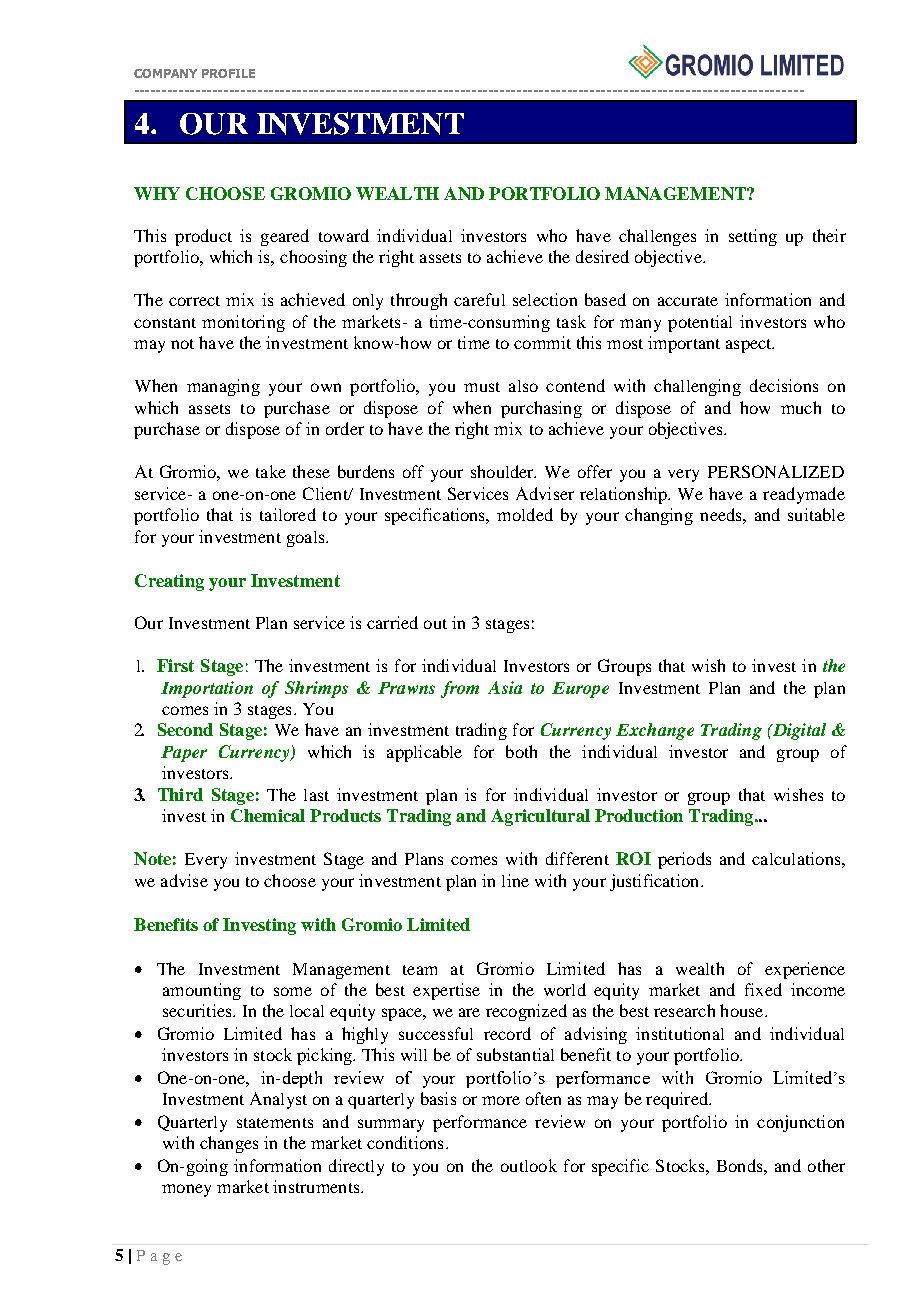 The image size is (924, 1307). I want to click on Digital, so click(798, 731).
